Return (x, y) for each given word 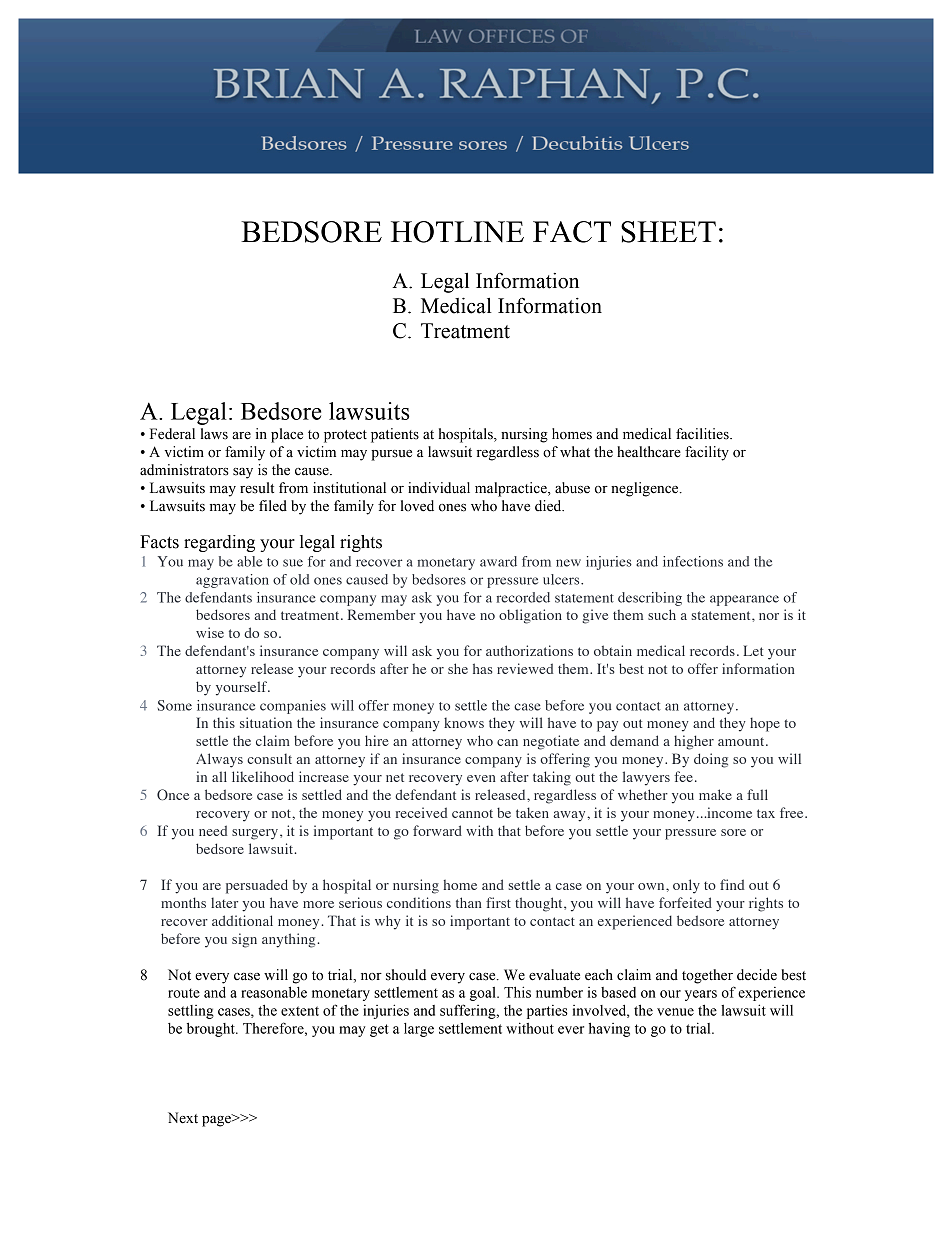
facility (707, 453)
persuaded (257, 886)
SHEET (668, 232)
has (483, 668)
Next (183, 1118)
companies (293, 707)
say (243, 473)
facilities (703, 434)
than (469, 902)
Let (753, 650)
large (419, 1030)
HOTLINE (457, 232)
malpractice (512, 489)
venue (675, 1012)
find (732, 884)
